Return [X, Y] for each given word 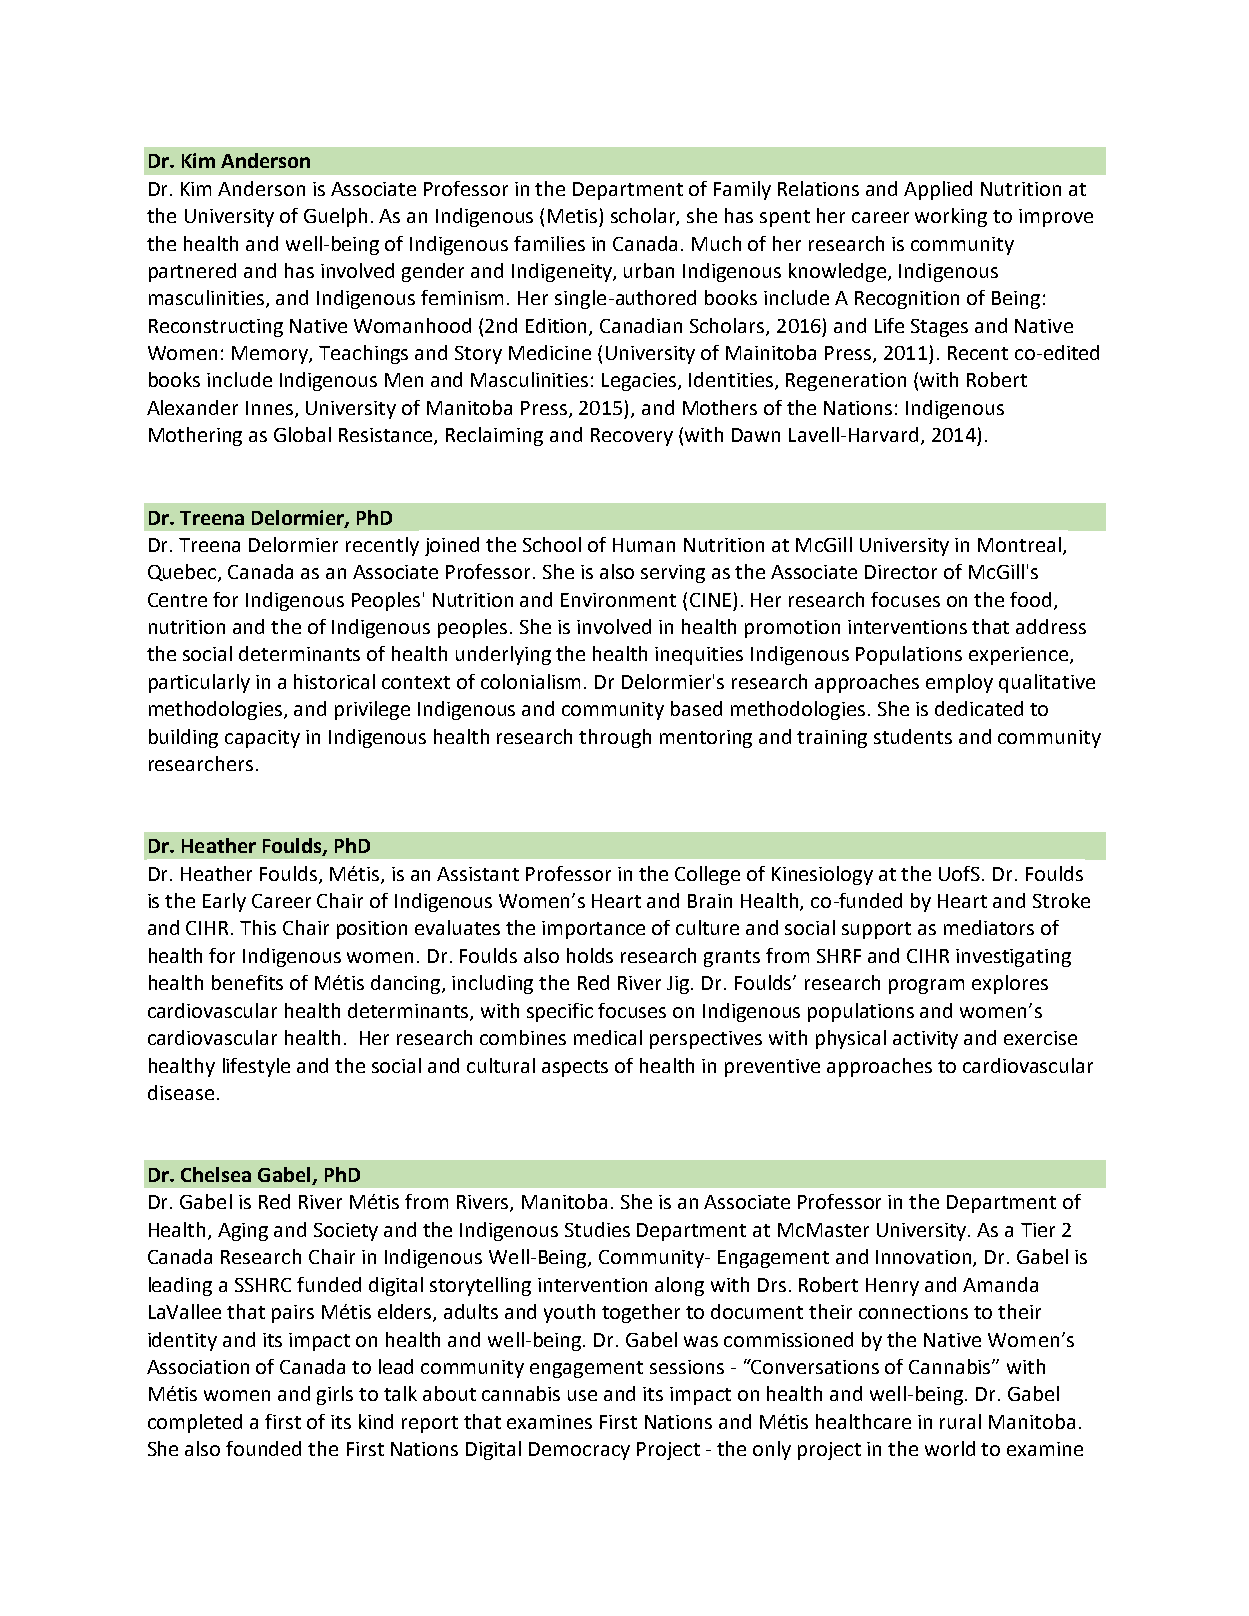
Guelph [335, 217]
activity [925, 1040]
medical [608, 1037]
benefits [247, 982]
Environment [618, 600]
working [951, 217]
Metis [572, 216]
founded [263, 1448]
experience [1018, 656]
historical [334, 681]
